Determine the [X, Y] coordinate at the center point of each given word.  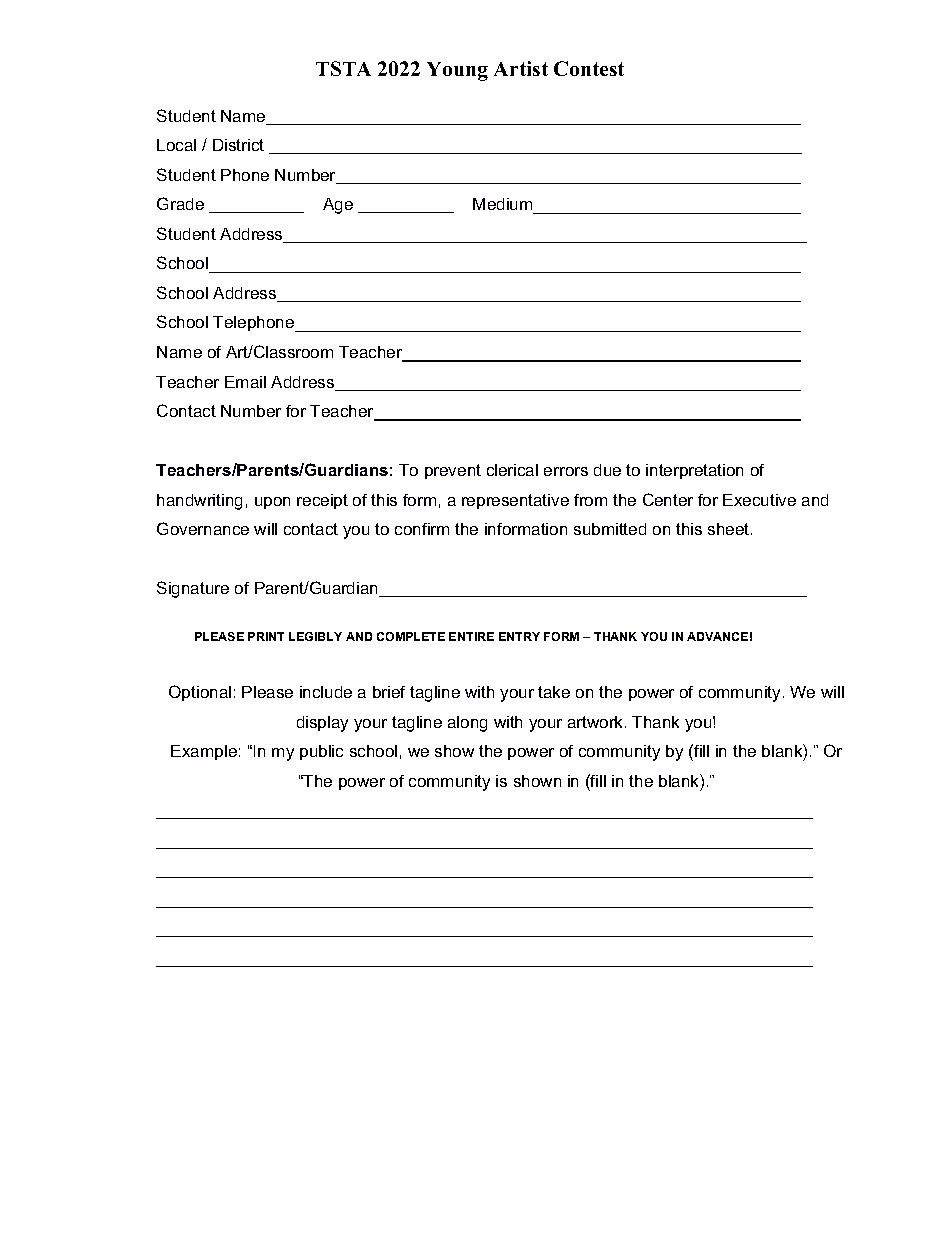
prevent [453, 471]
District [238, 145]
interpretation [694, 471]
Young [457, 71]
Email [245, 382]
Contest [589, 68]
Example [204, 752]
